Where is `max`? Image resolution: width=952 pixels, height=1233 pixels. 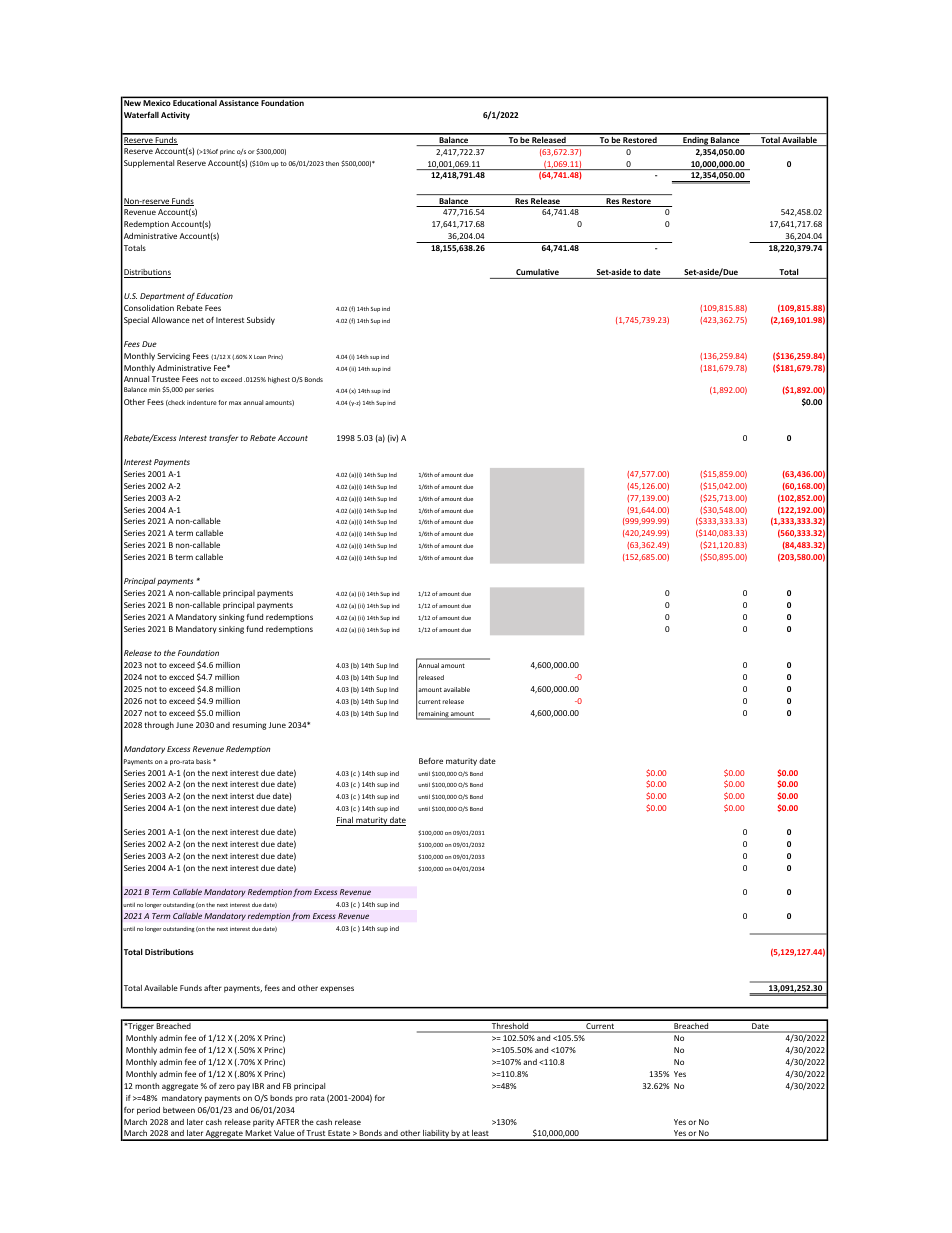 max is located at coordinates (235, 403).
